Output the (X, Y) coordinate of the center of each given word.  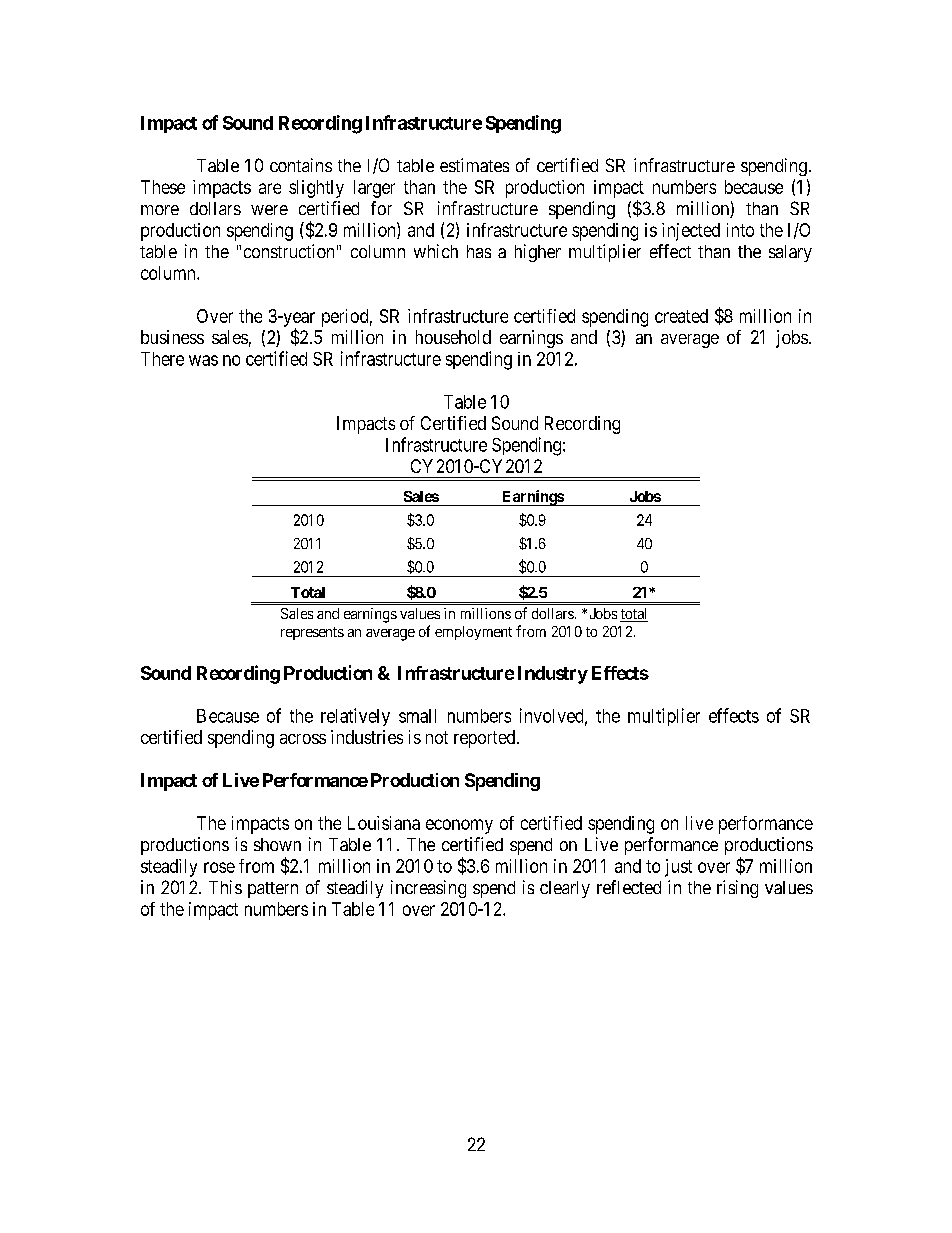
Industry (553, 675)
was (203, 360)
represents (312, 633)
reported (486, 739)
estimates (474, 165)
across (303, 739)
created (681, 316)
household (453, 337)
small (417, 716)
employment (473, 633)
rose (219, 867)
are (270, 188)
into (740, 230)
